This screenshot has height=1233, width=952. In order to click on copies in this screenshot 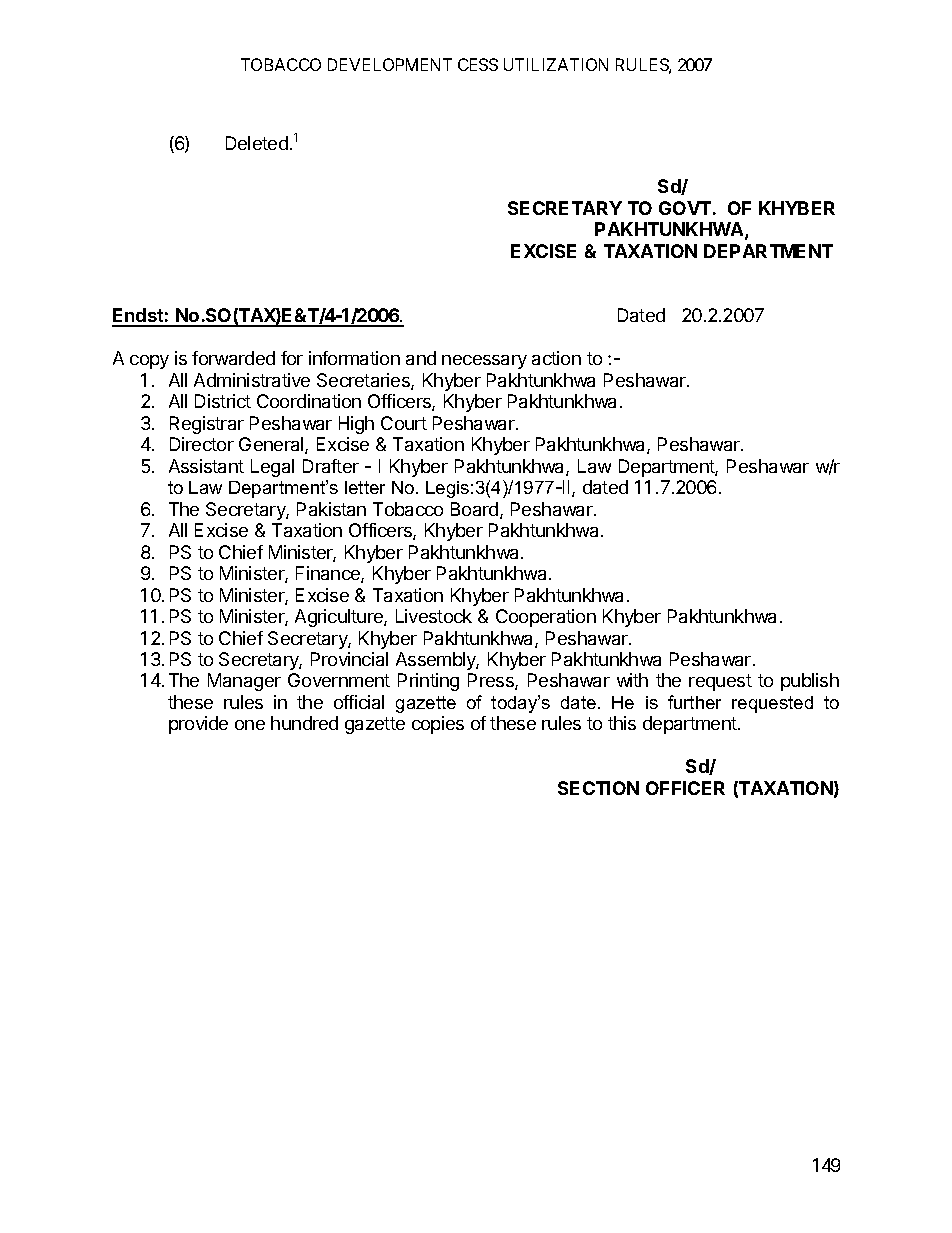, I will do `click(438, 725)`.
